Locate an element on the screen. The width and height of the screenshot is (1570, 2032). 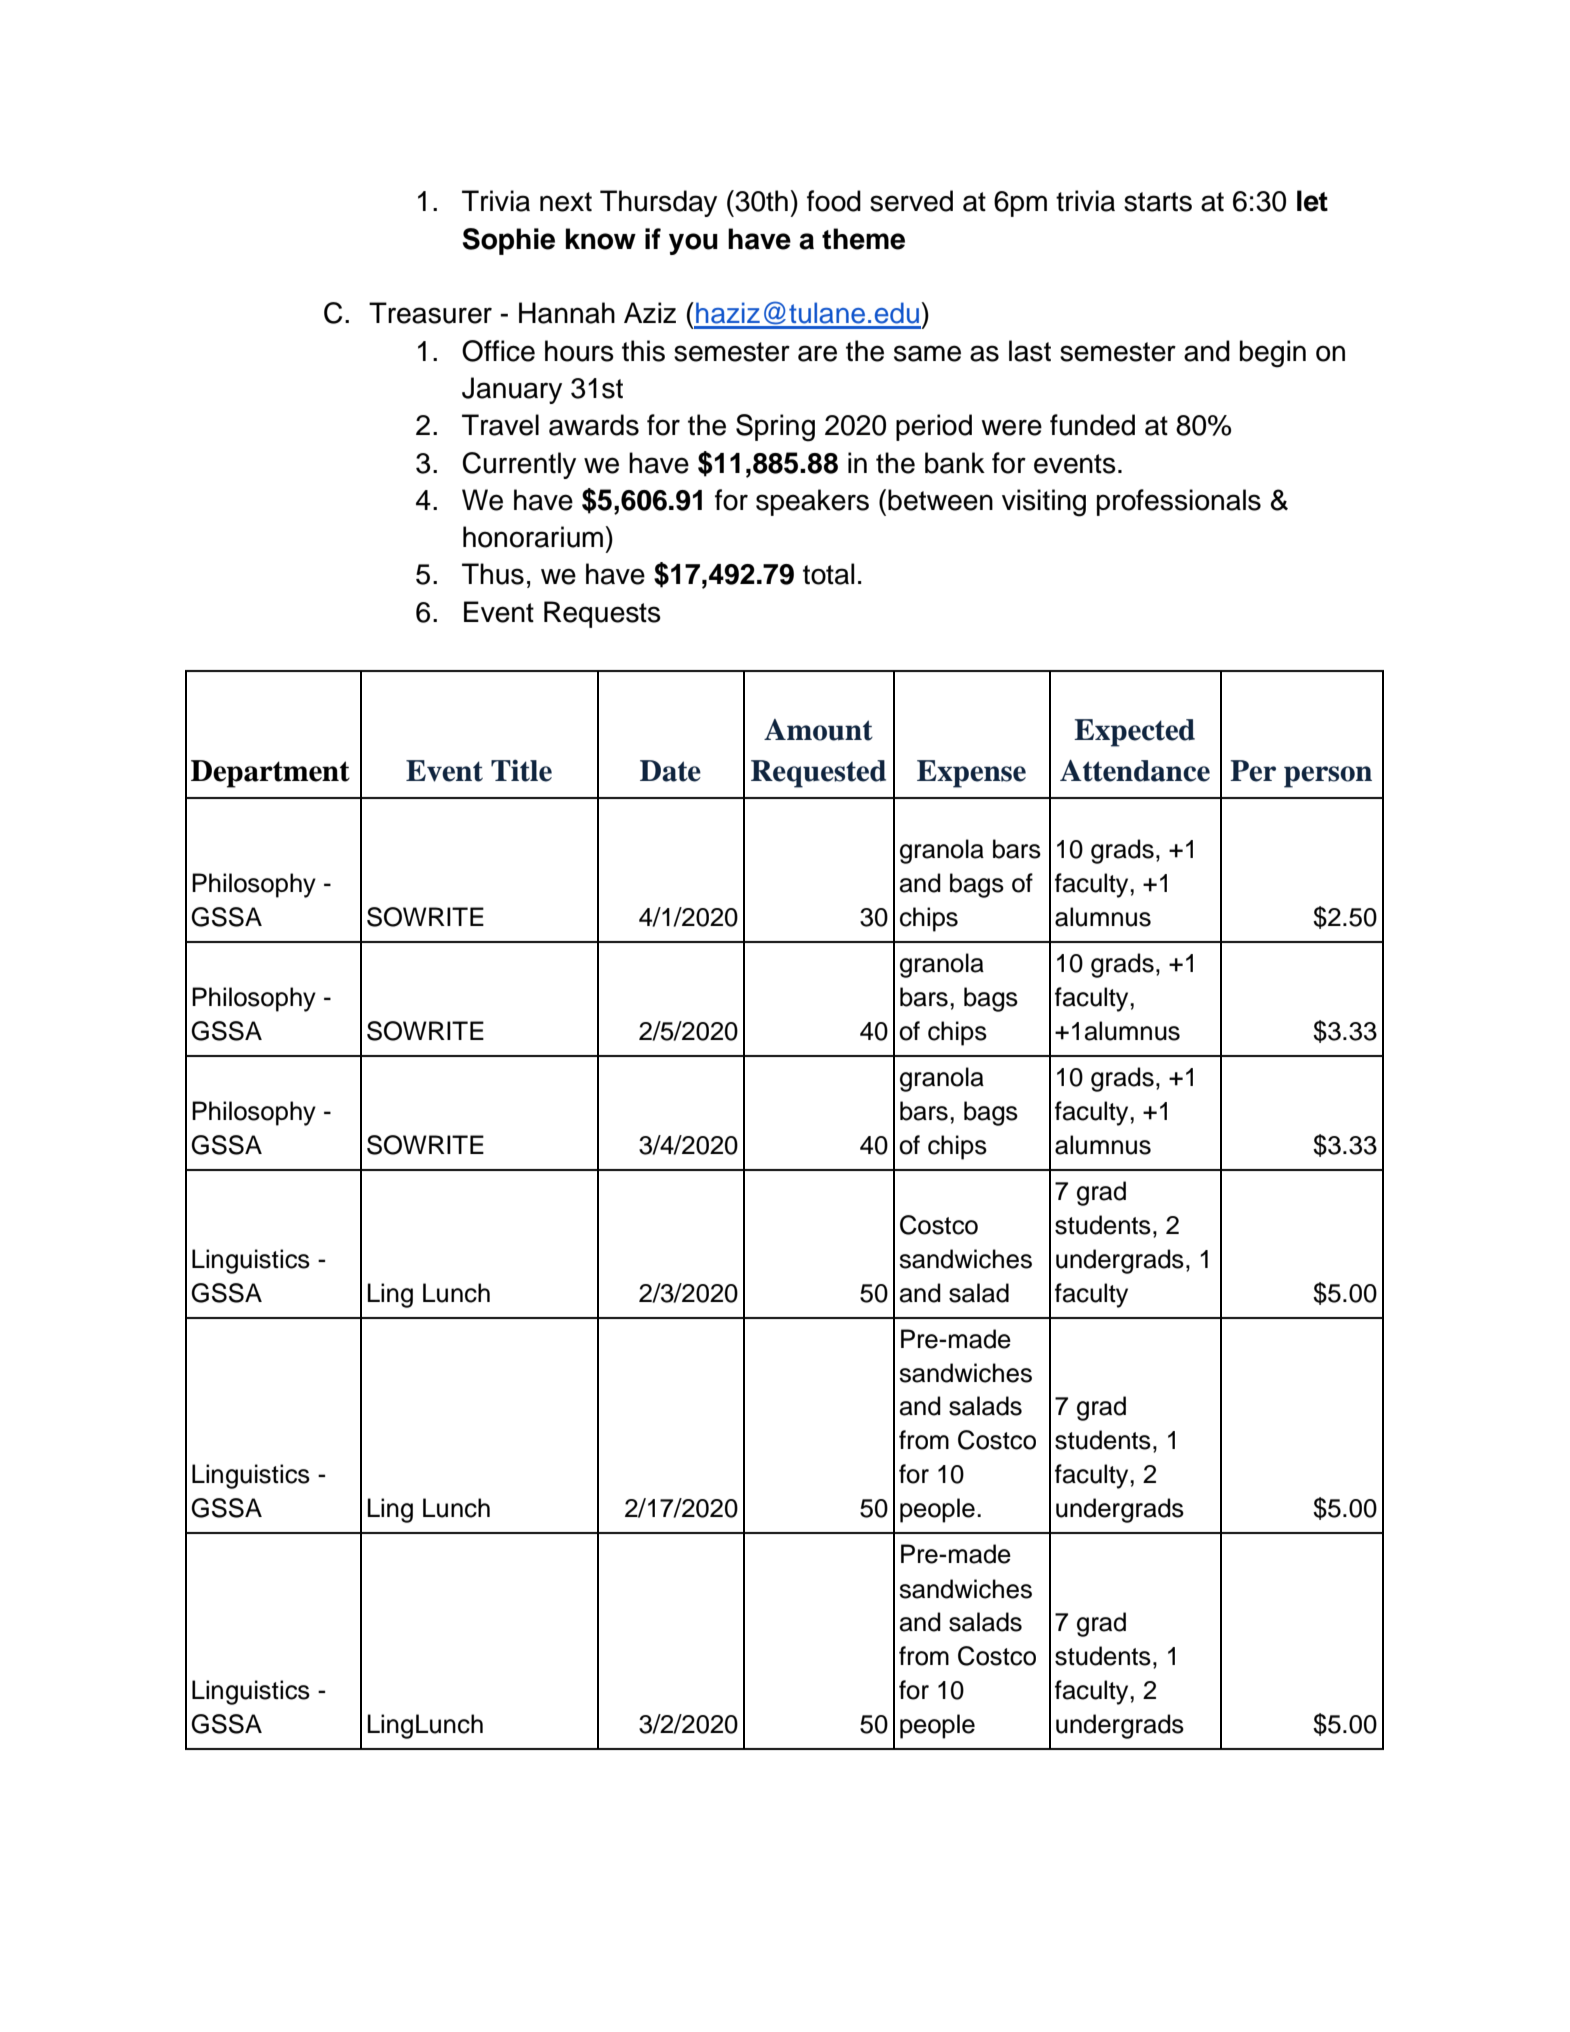
are is located at coordinates (817, 353).
